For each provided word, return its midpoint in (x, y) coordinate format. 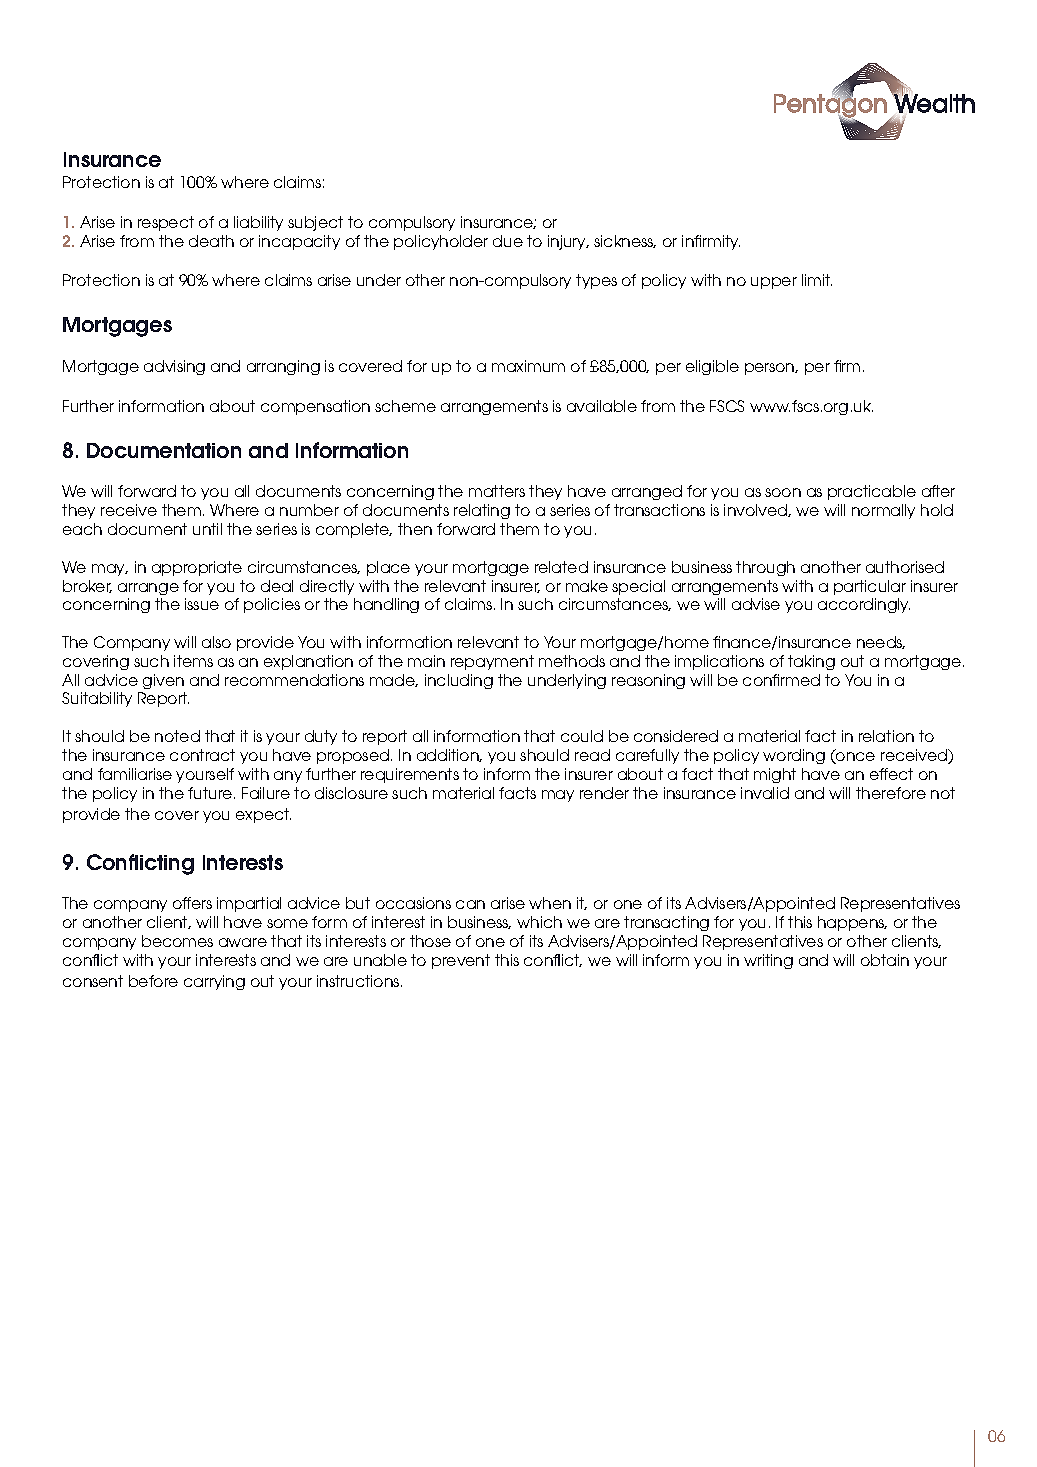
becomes (177, 941)
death (211, 241)
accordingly (864, 605)
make (587, 586)
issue (202, 604)
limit (817, 280)
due (508, 241)
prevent (461, 961)
